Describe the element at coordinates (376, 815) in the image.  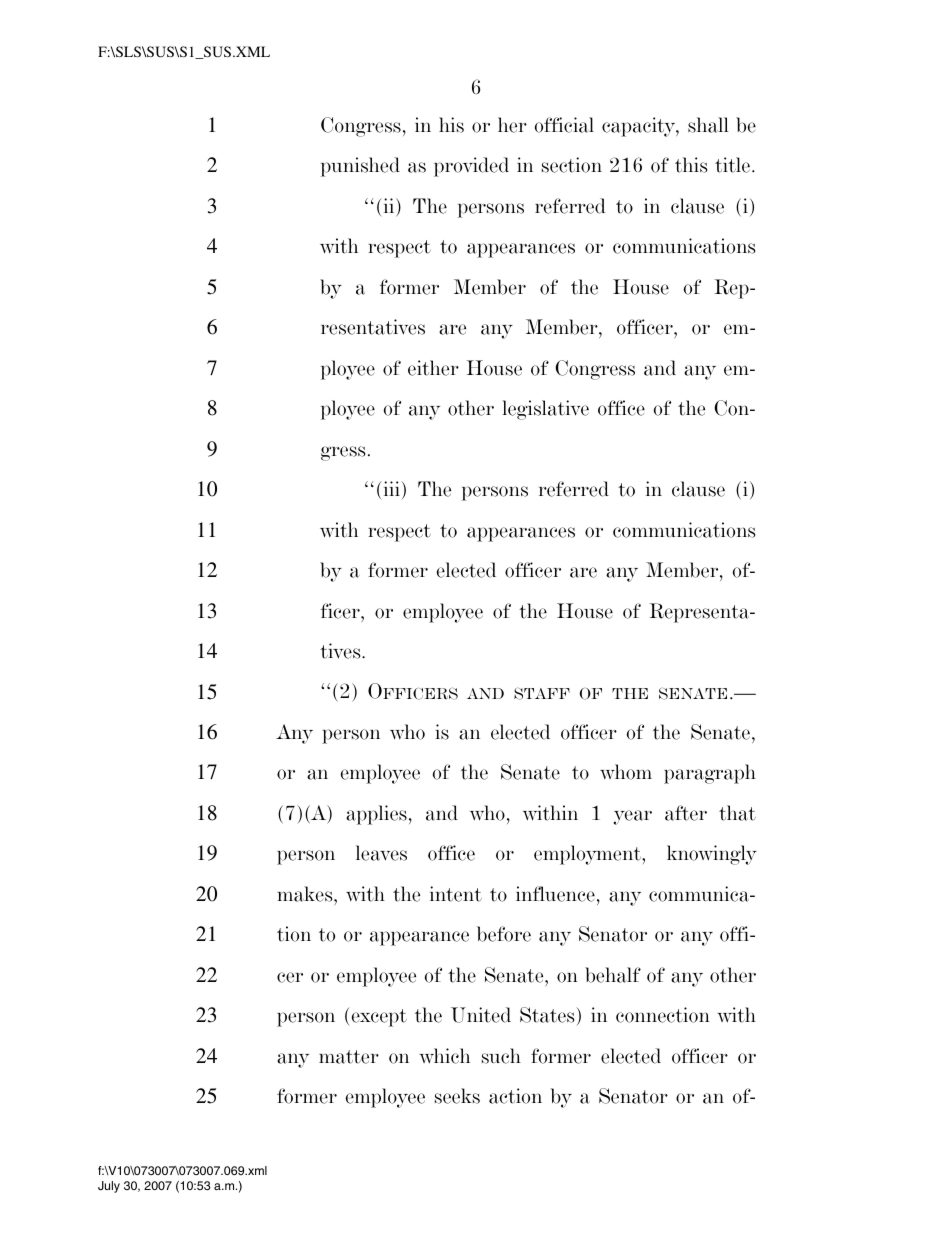
I see `applies` at that location.
